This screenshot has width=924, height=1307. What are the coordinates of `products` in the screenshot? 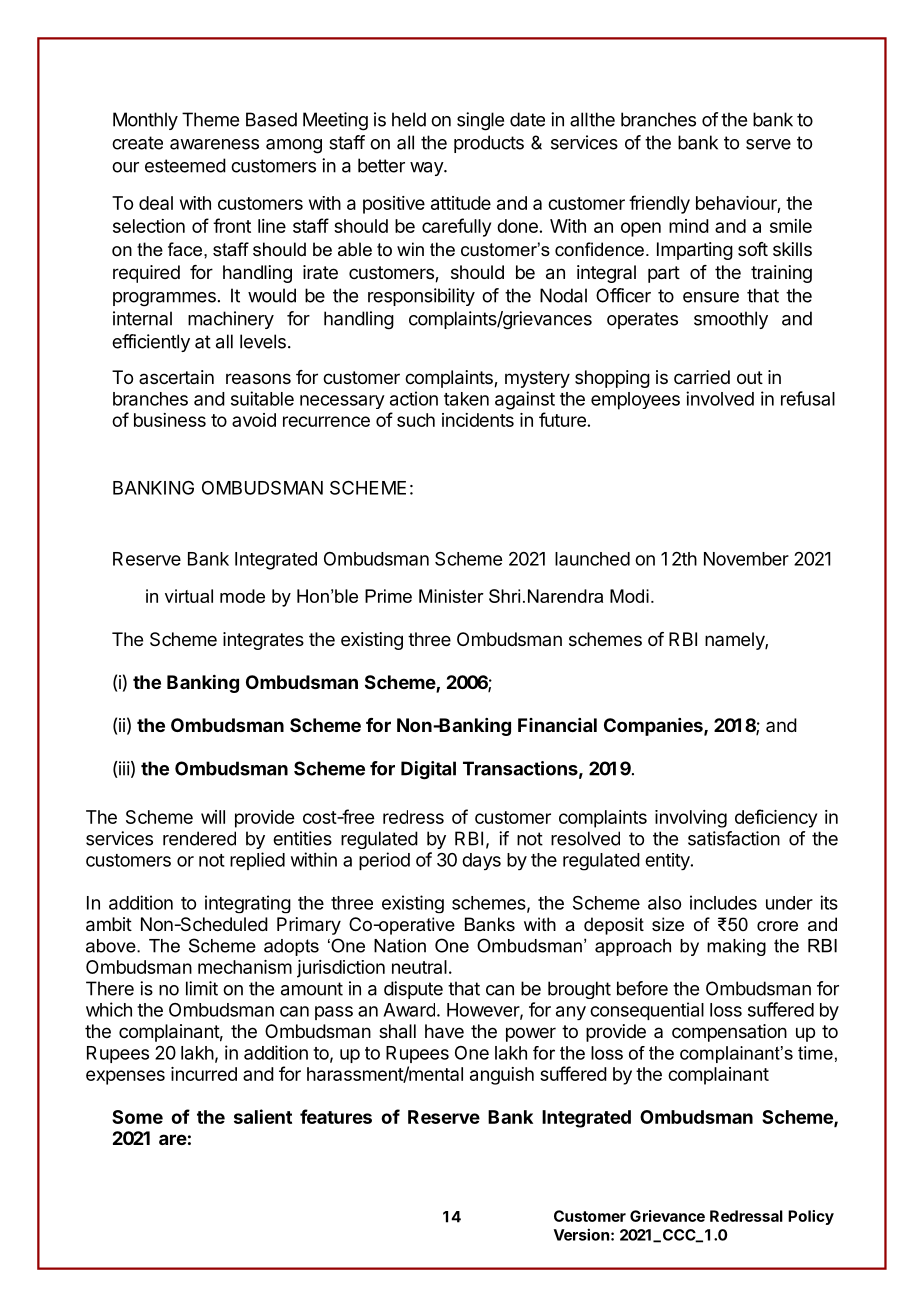 It's located at (489, 144).
